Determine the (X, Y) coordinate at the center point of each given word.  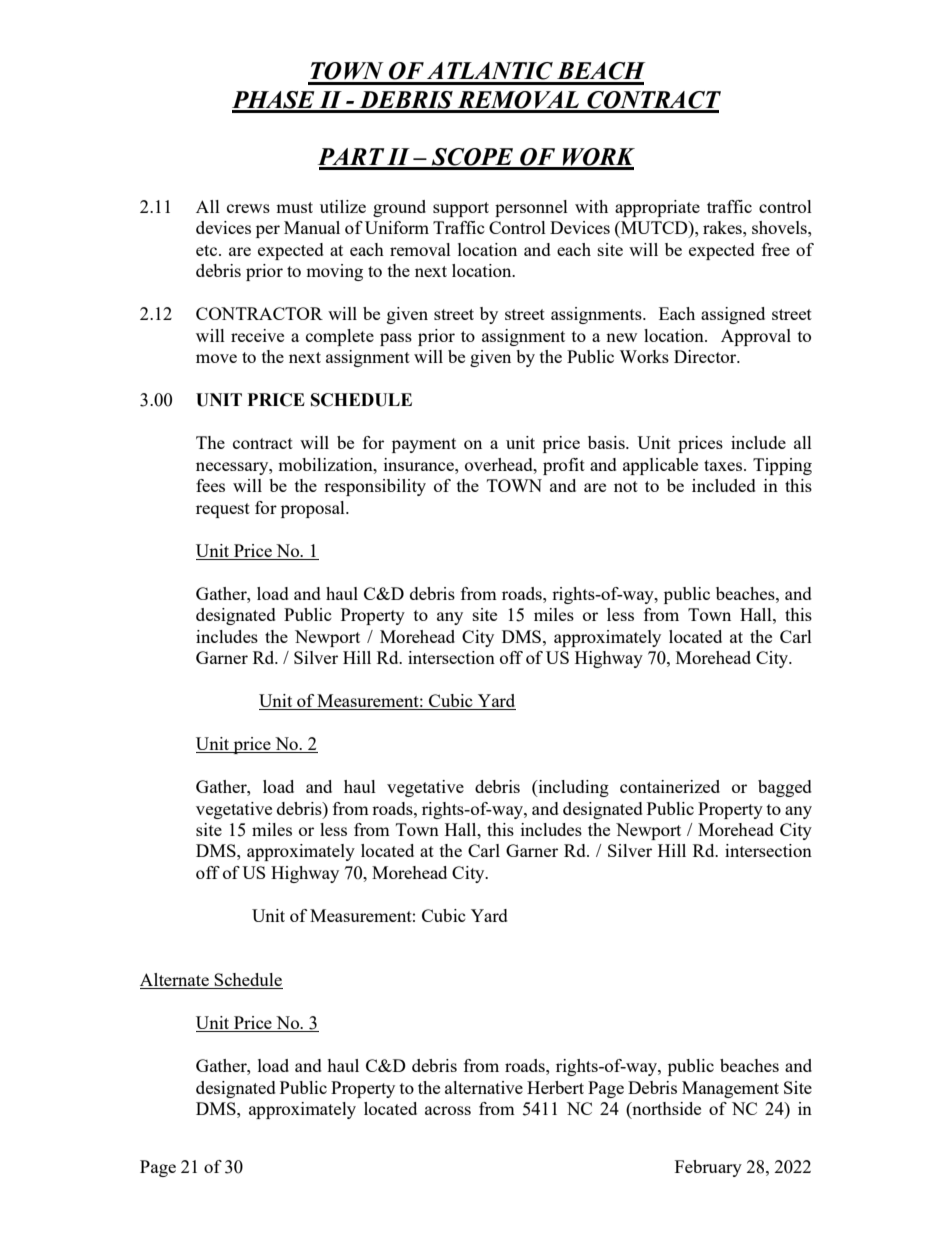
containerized (670, 786)
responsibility (375, 487)
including (572, 788)
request (223, 510)
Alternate (175, 981)
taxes (724, 465)
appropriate (657, 208)
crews (248, 208)
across (448, 1110)
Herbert (555, 1087)
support (461, 209)
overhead (500, 464)
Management (730, 1089)
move (216, 358)
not (626, 486)
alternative (484, 1087)
